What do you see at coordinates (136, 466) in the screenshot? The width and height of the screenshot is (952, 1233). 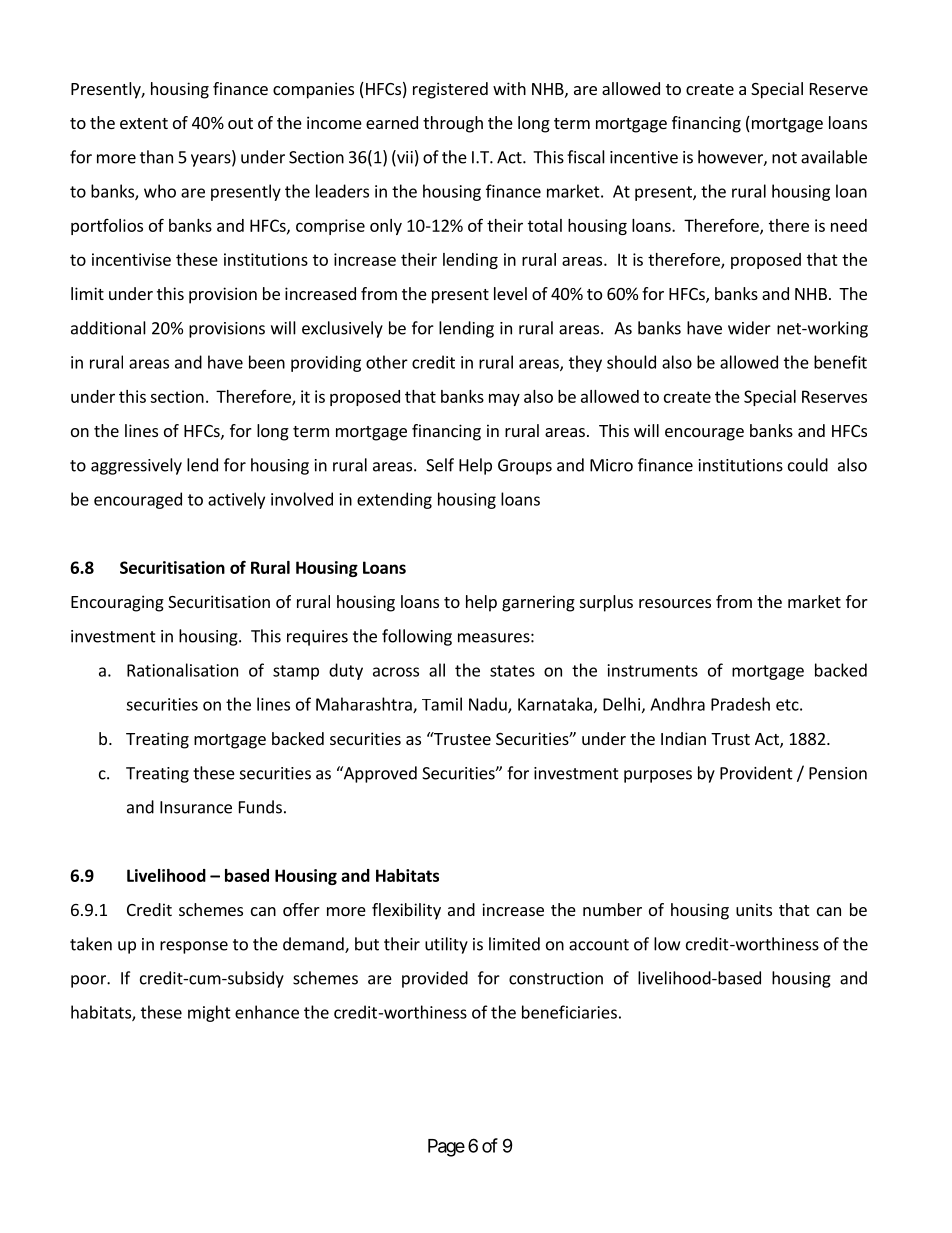 I see `aggressively` at bounding box center [136, 466].
